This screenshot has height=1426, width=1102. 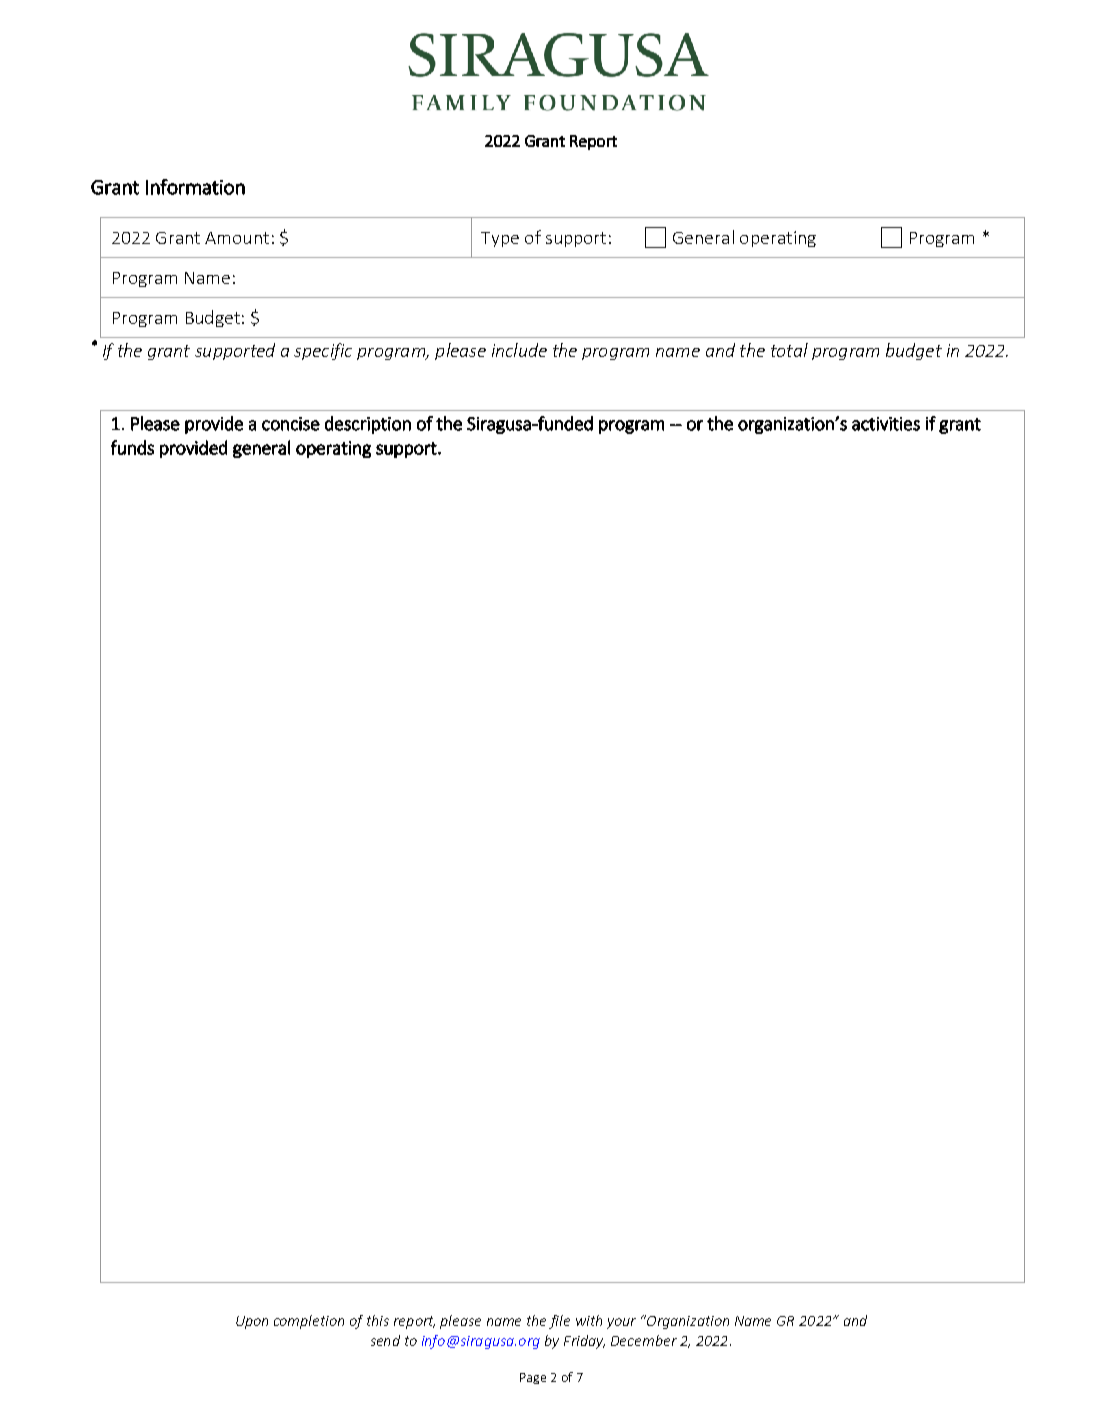 I want to click on December, so click(x=644, y=1340).
